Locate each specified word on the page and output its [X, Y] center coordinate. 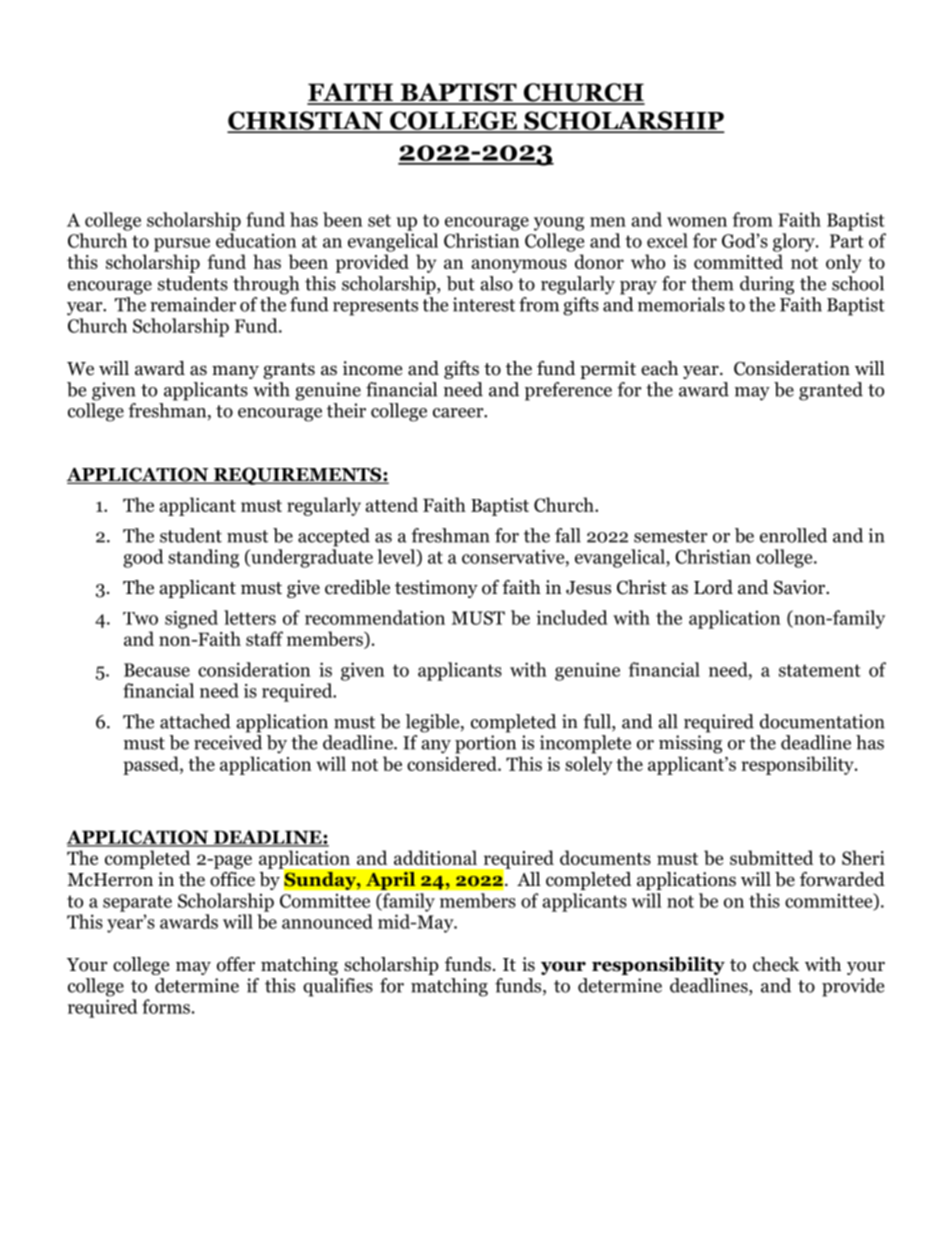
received [228, 742]
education [256, 240]
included [572, 617]
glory [795, 242]
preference [568, 391]
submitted [771, 857]
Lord [713, 587]
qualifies [338, 987]
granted [831, 391]
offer [236, 964]
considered [453, 763]
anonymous [519, 266]
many [235, 372]
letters [250, 617]
